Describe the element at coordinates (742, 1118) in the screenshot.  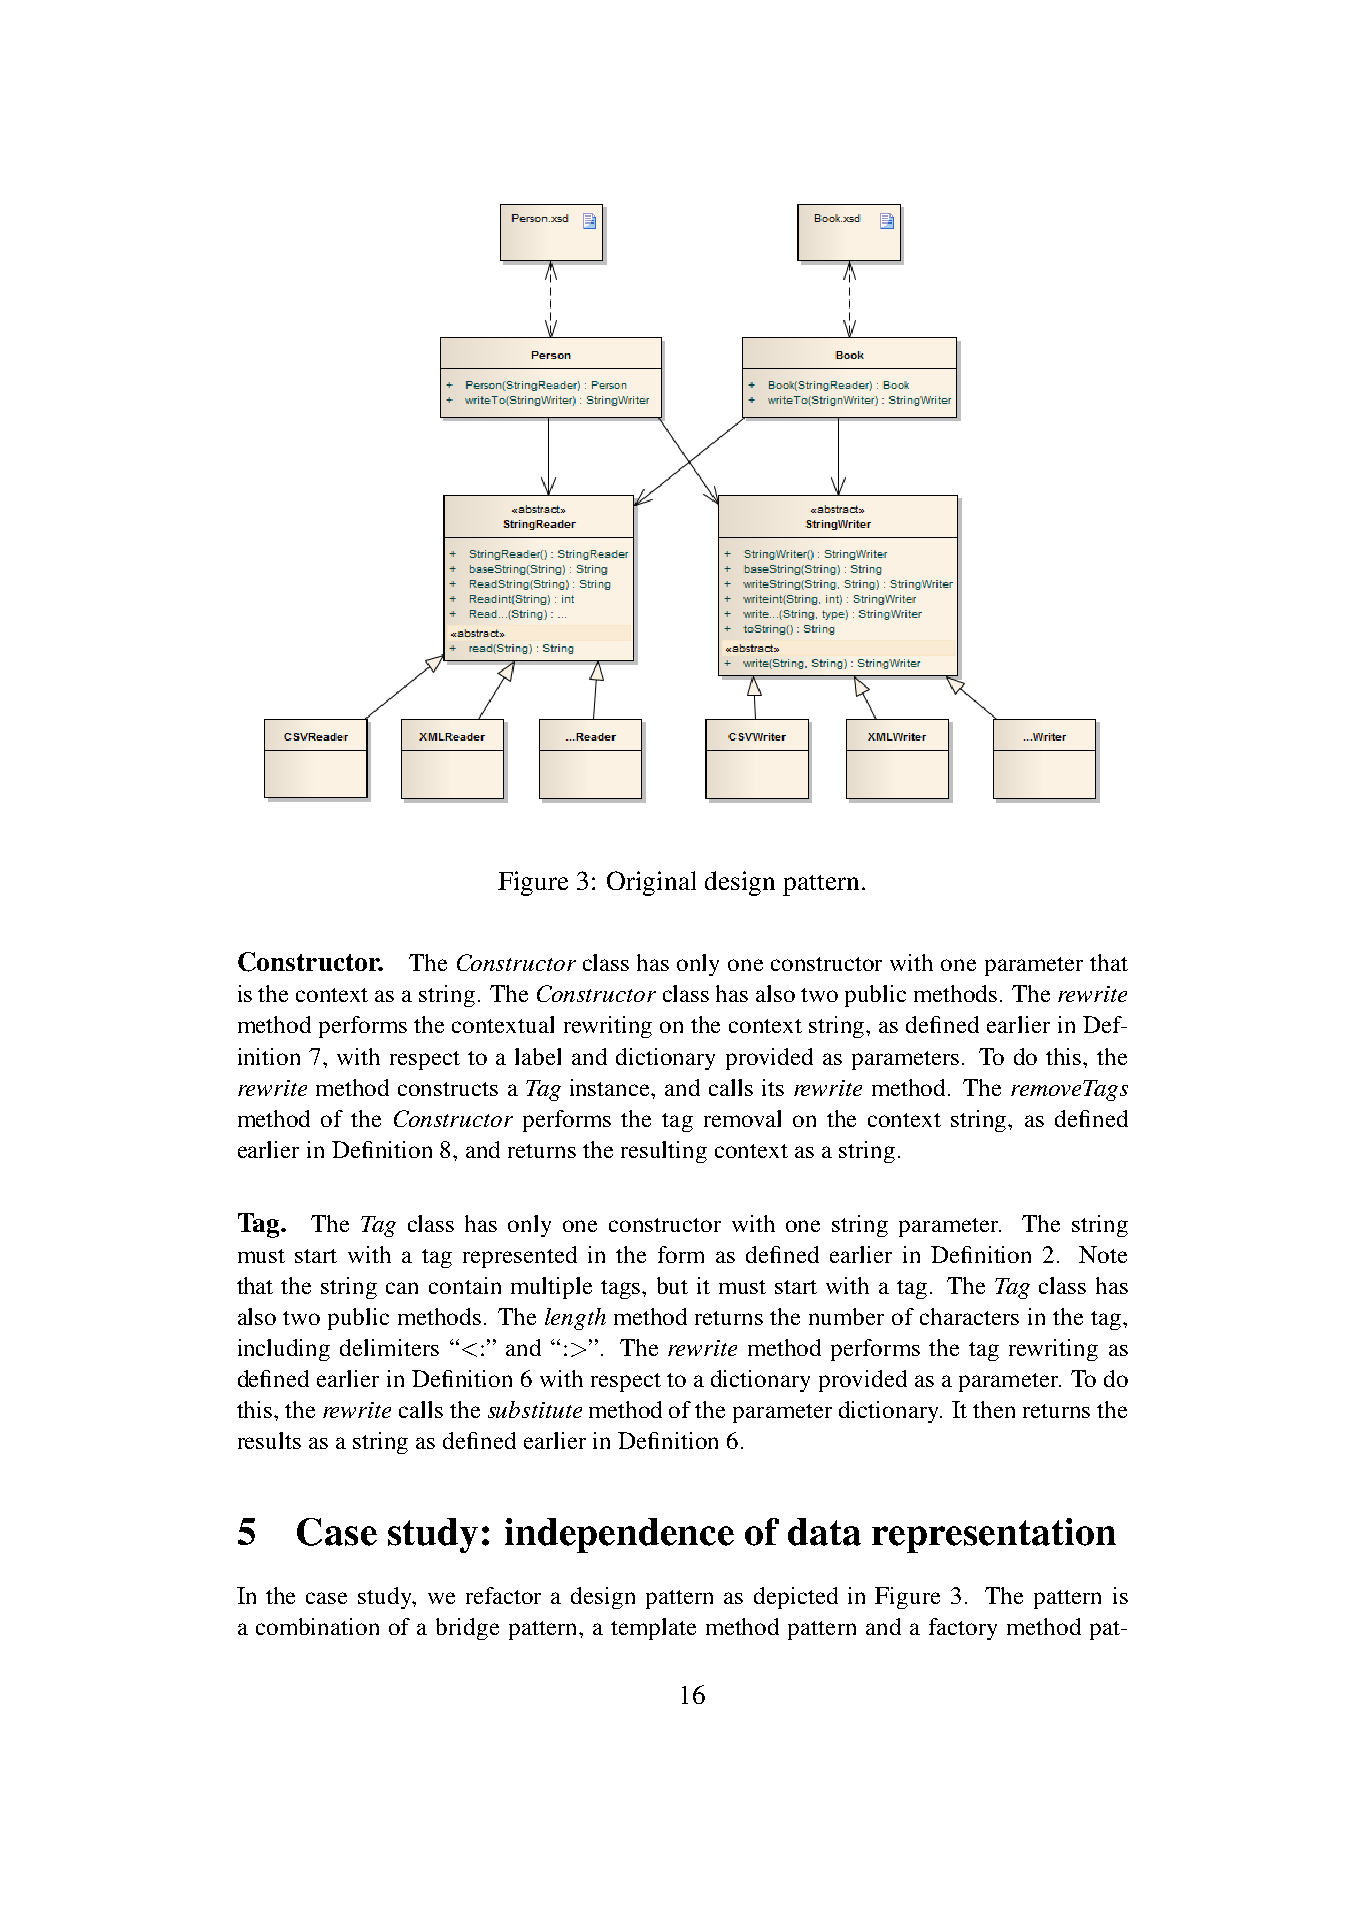
I see `removal` at that location.
